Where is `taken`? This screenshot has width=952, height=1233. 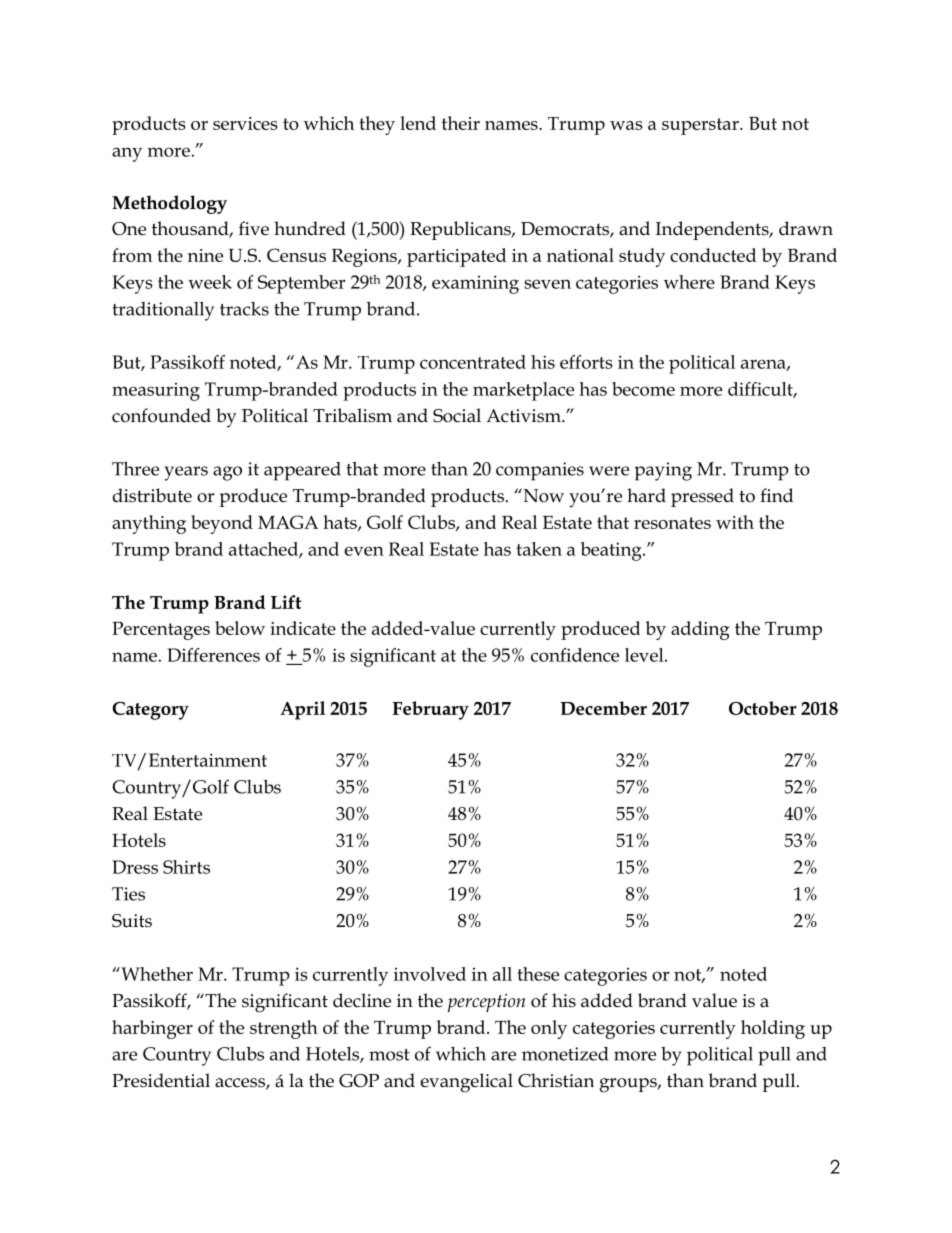 taken is located at coordinates (539, 549).
